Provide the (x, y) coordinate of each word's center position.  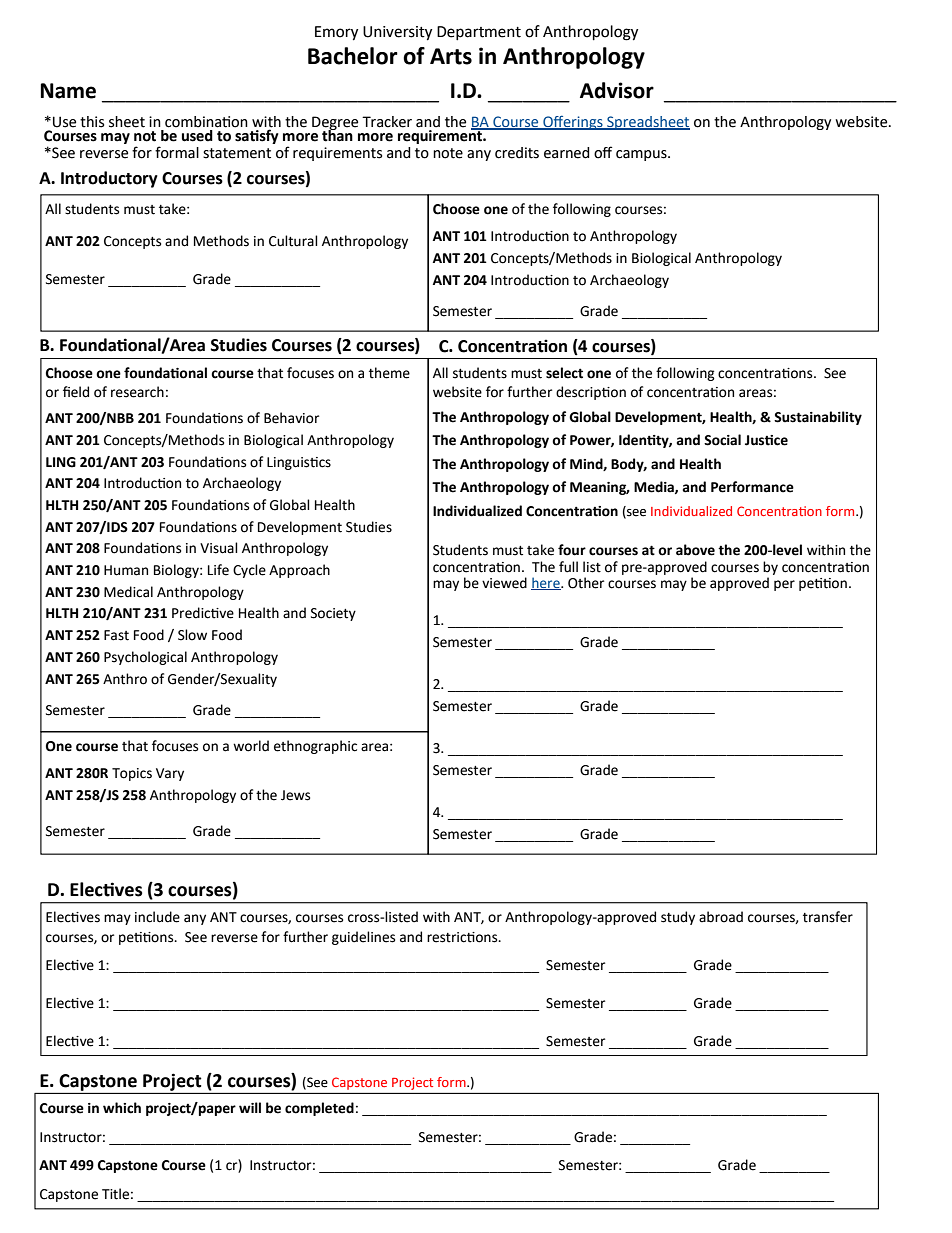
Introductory (109, 179)
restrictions (463, 937)
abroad (721, 917)
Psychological (145, 658)
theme (389, 373)
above (695, 550)
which (122, 1108)
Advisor (617, 90)
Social (722, 440)
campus (642, 155)
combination (206, 122)
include (157, 917)
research (137, 392)
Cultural (293, 241)
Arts (451, 56)
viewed (504, 583)
